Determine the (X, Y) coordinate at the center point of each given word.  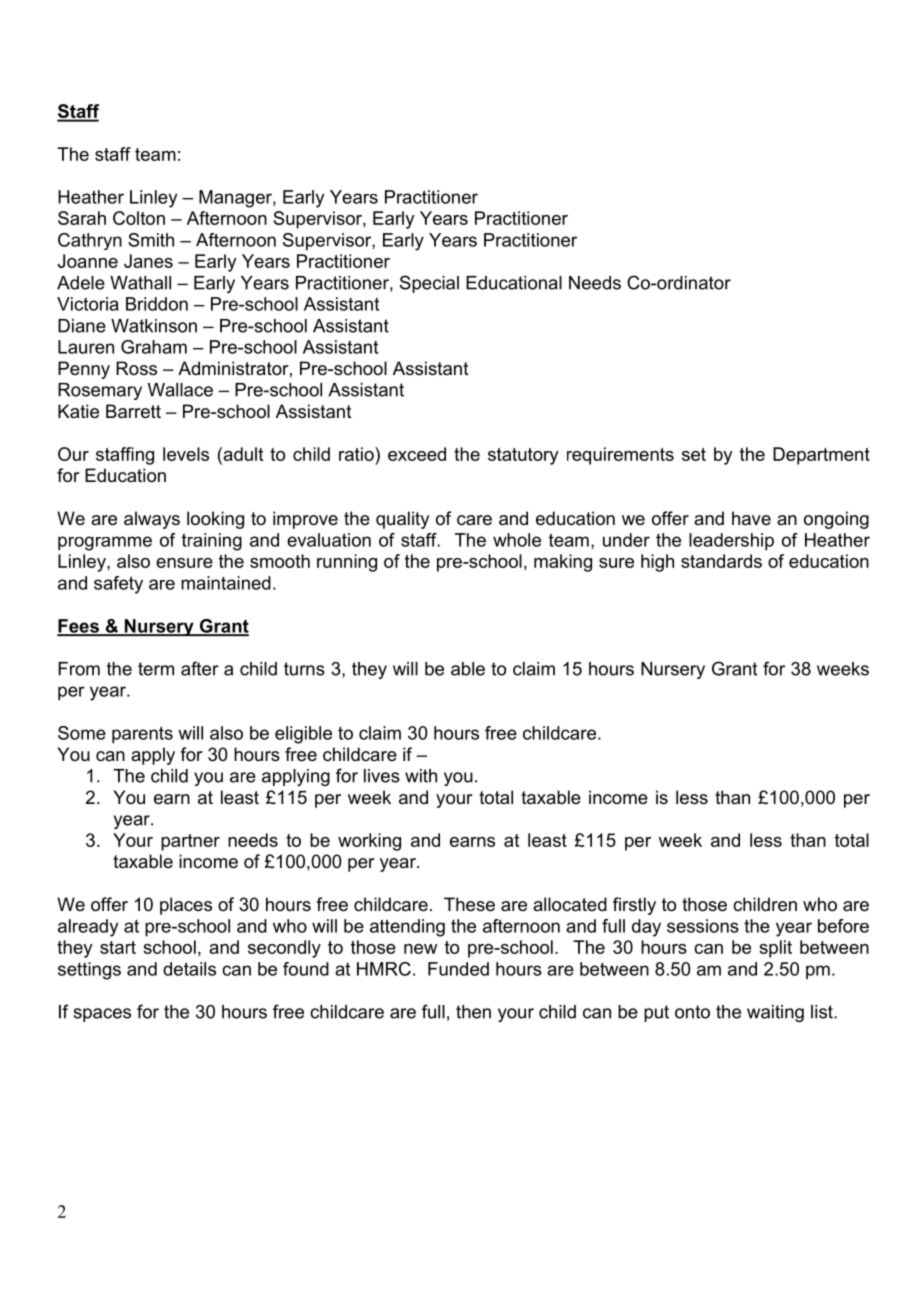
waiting (775, 1013)
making (563, 563)
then (473, 1012)
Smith (151, 240)
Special (429, 284)
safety (118, 585)
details (189, 969)
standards (721, 561)
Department (821, 456)
